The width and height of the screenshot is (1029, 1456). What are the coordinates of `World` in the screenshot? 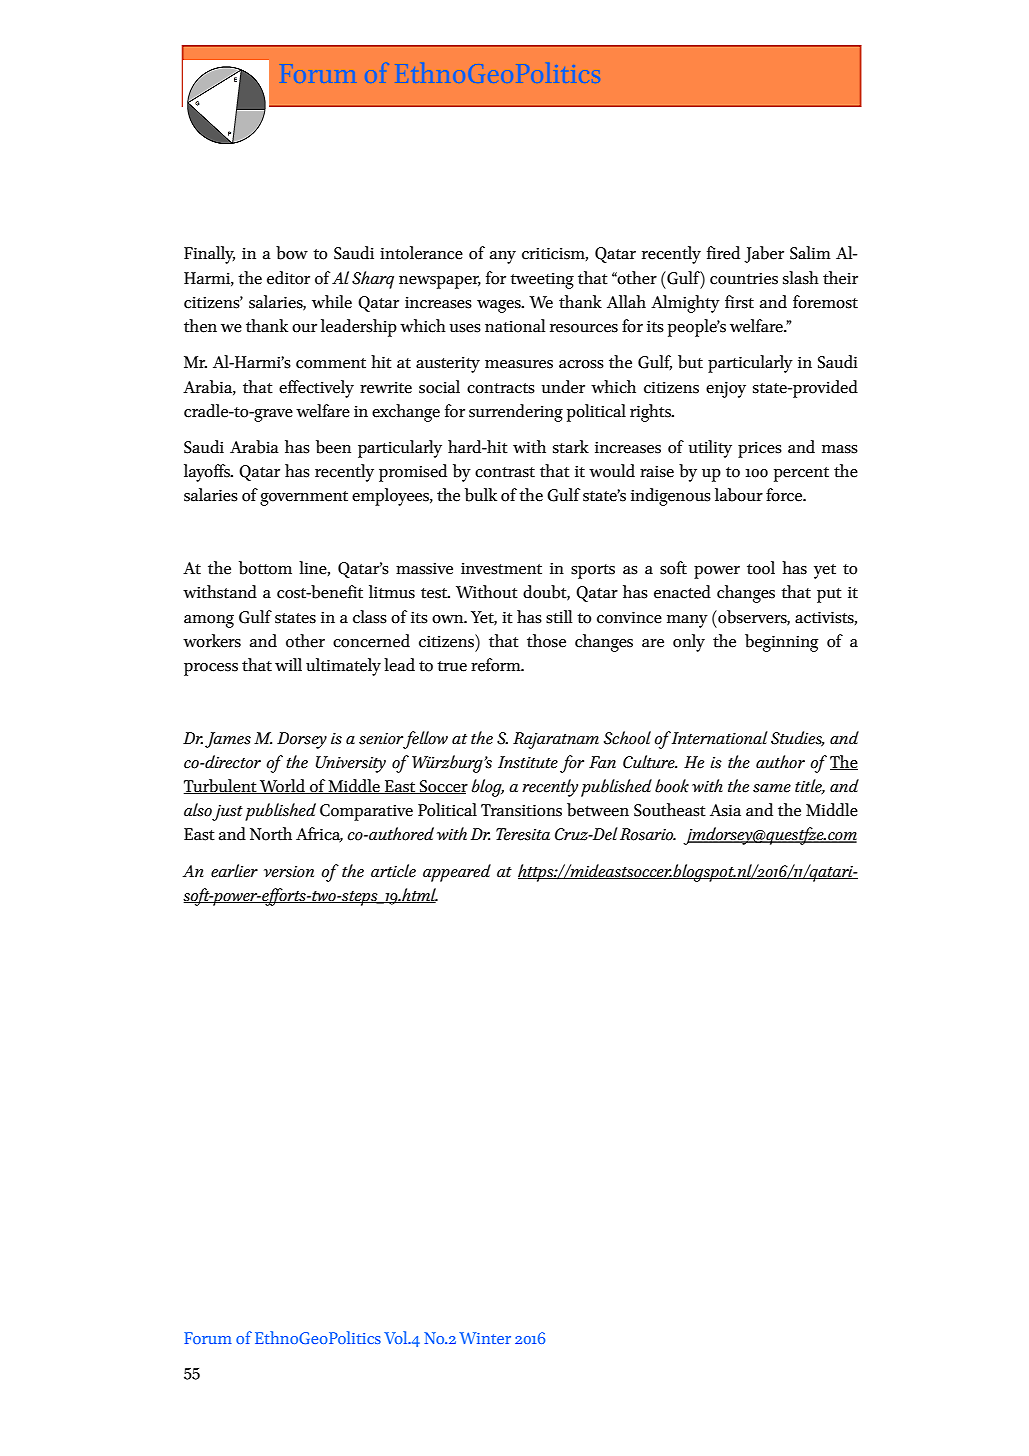 It's located at (282, 786).
